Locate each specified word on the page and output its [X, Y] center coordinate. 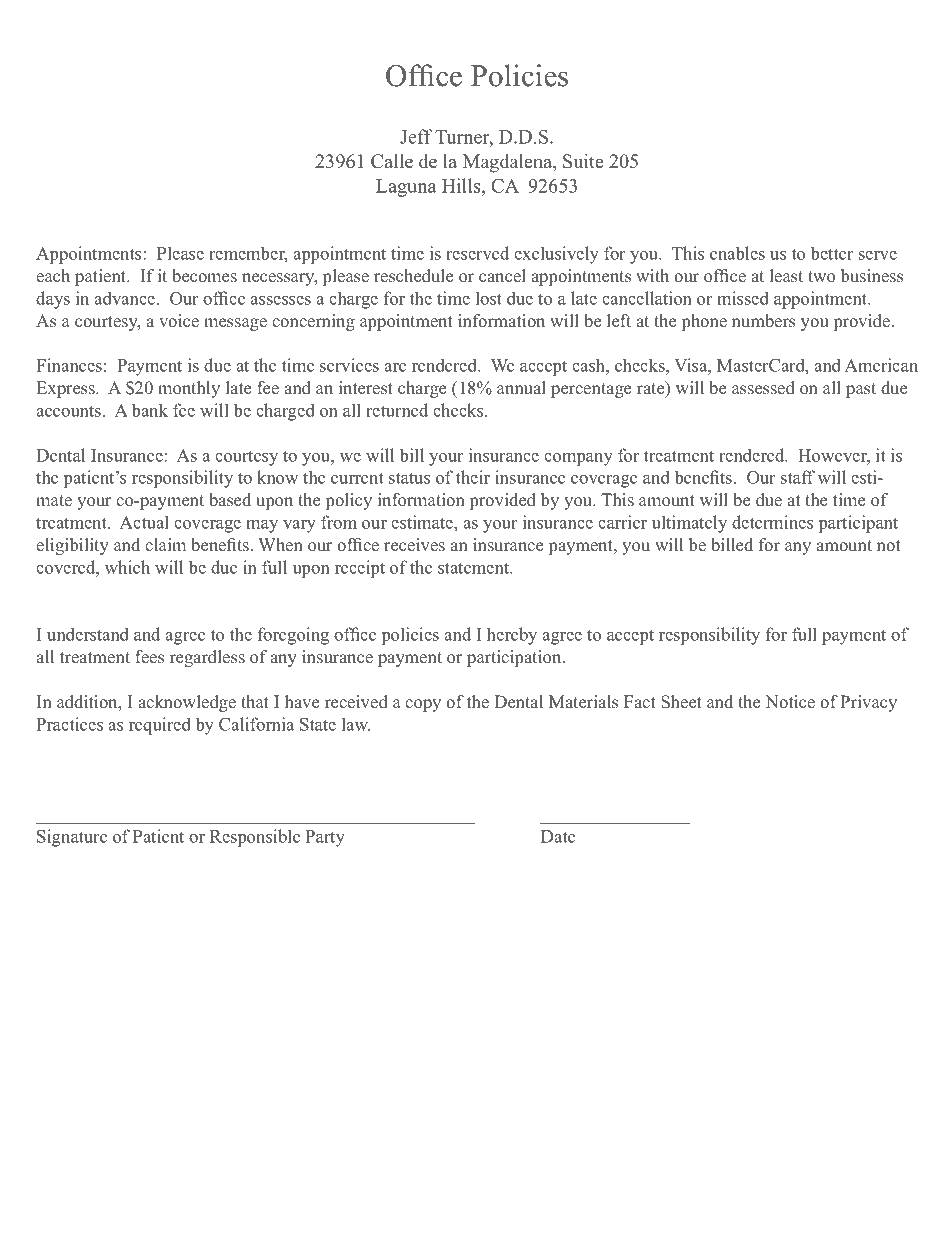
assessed [763, 388]
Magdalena [509, 163]
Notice [790, 702]
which [127, 567]
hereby [512, 636]
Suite [583, 161]
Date [558, 836]
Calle [392, 161]
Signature [72, 838]
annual [521, 387]
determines [772, 522]
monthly [189, 389]
